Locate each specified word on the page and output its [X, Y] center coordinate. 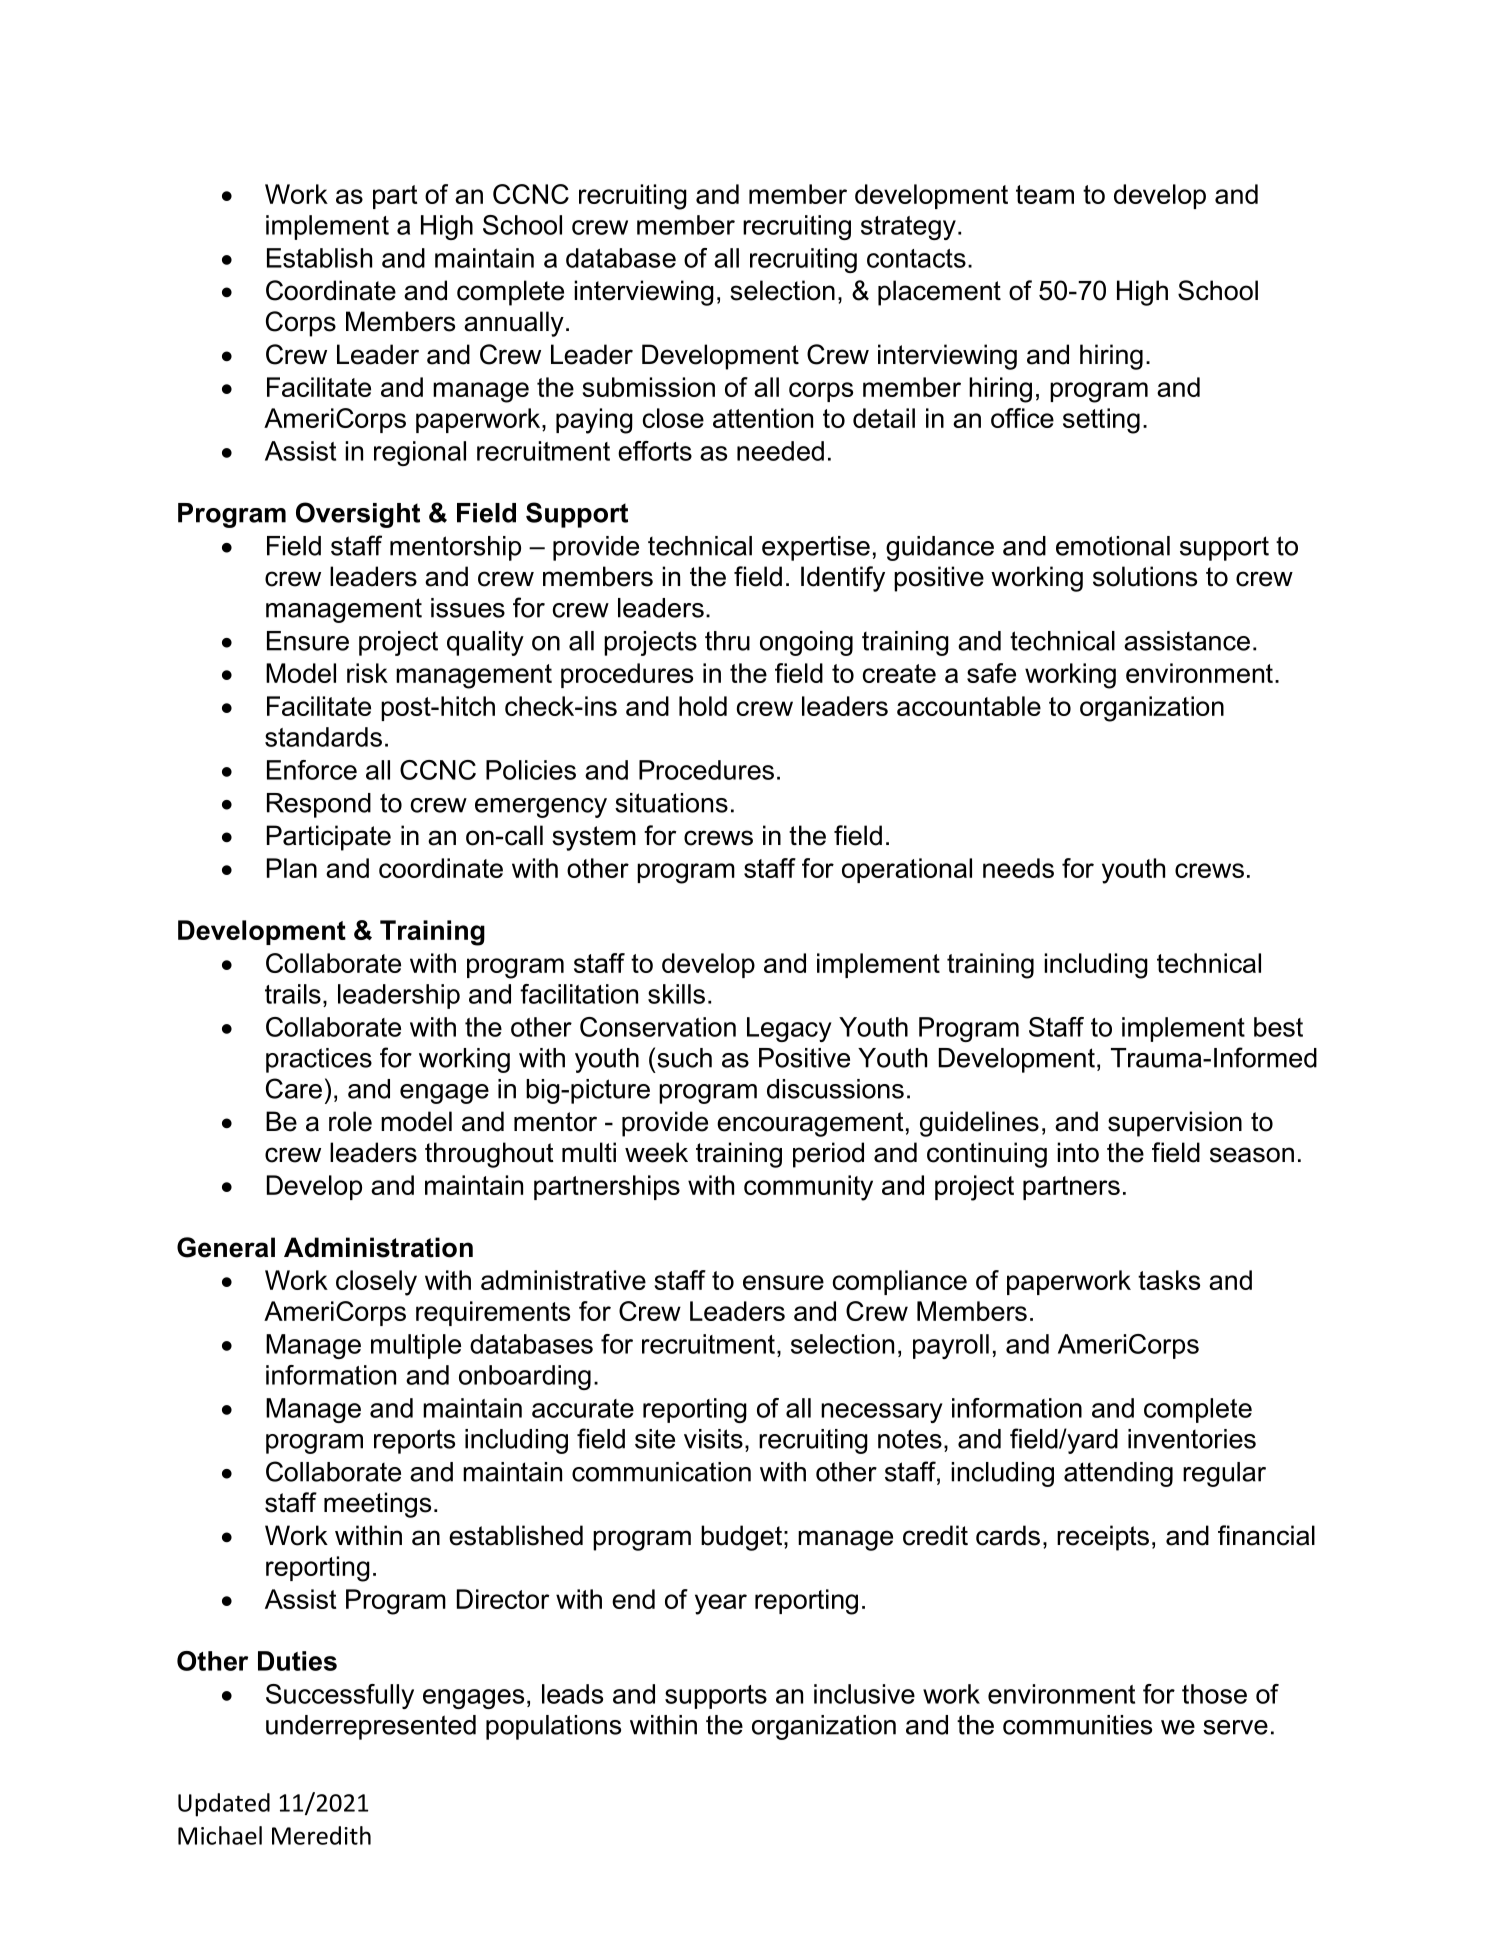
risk [367, 673]
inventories [1192, 1439]
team [1045, 194]
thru [727, 641]
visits [713, 1439]
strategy [908, 228]
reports [414, 1441]
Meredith [321, 1835]
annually [514, 324]
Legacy [789, 1029]
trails [293, 994]
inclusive [864, 1694]
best [1278, 1027]
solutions [1145, 576]
